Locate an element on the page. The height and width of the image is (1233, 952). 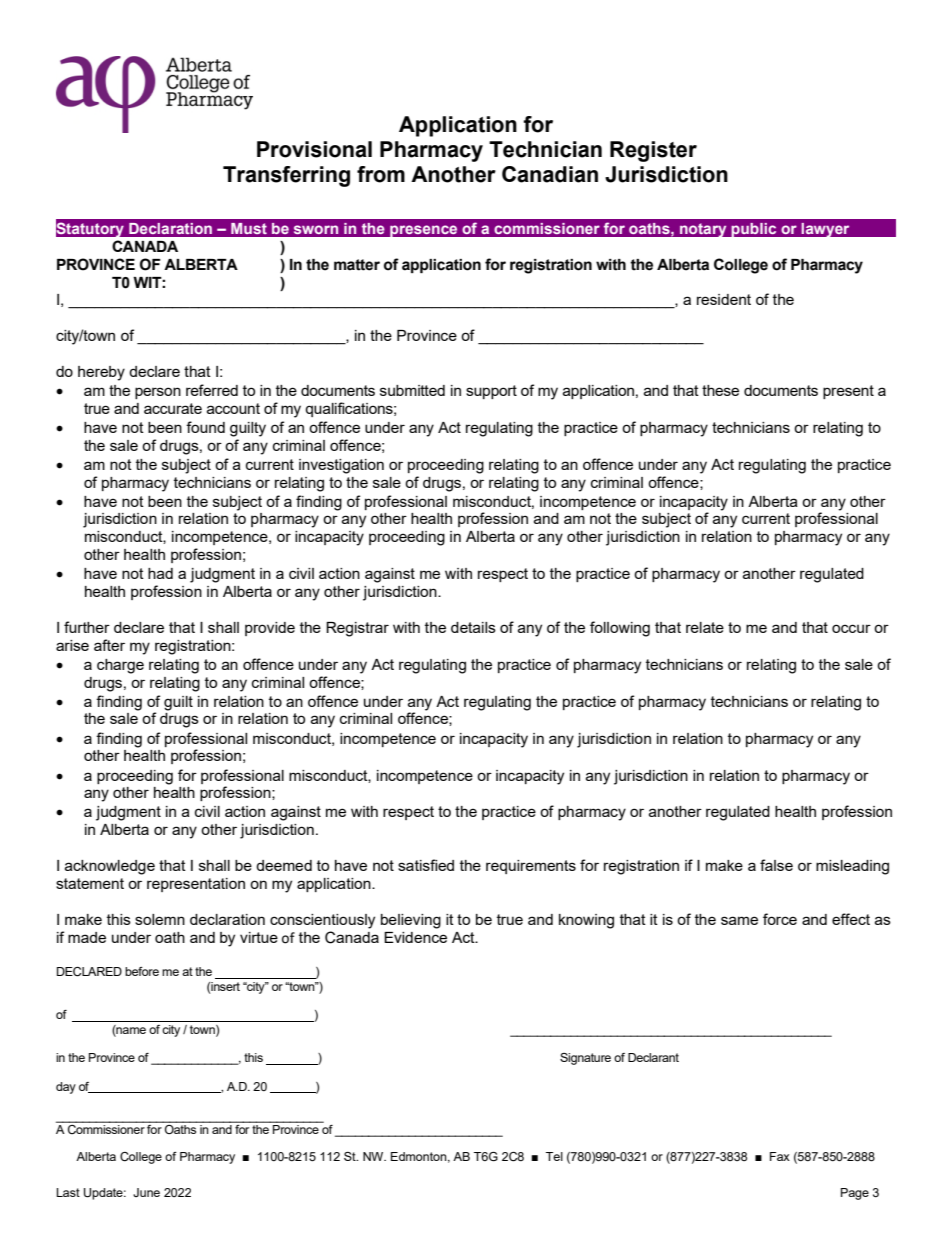
relate is located at coordinates (705, 627).
